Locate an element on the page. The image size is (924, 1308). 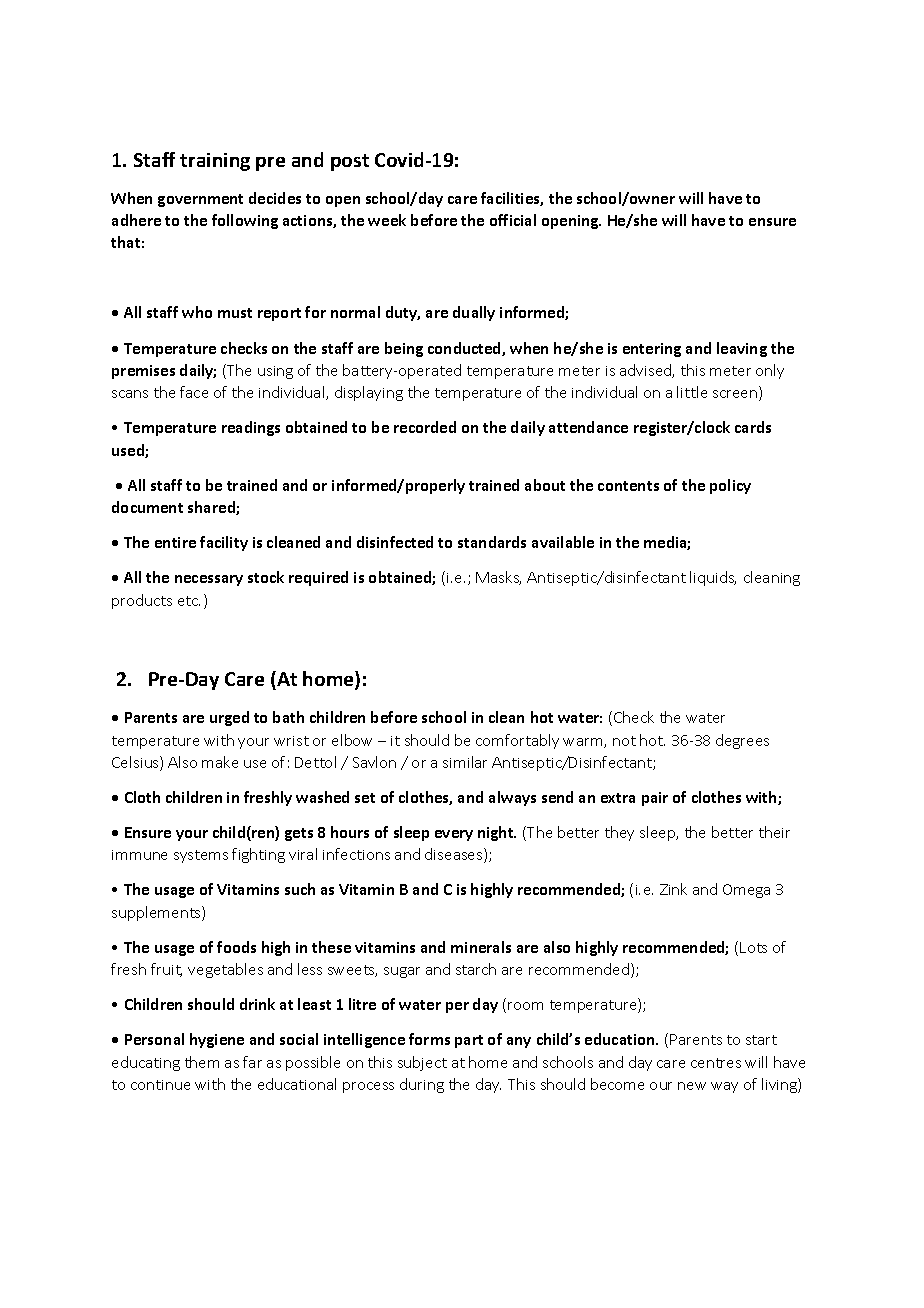
them is located at coordinates (202, 1062).
